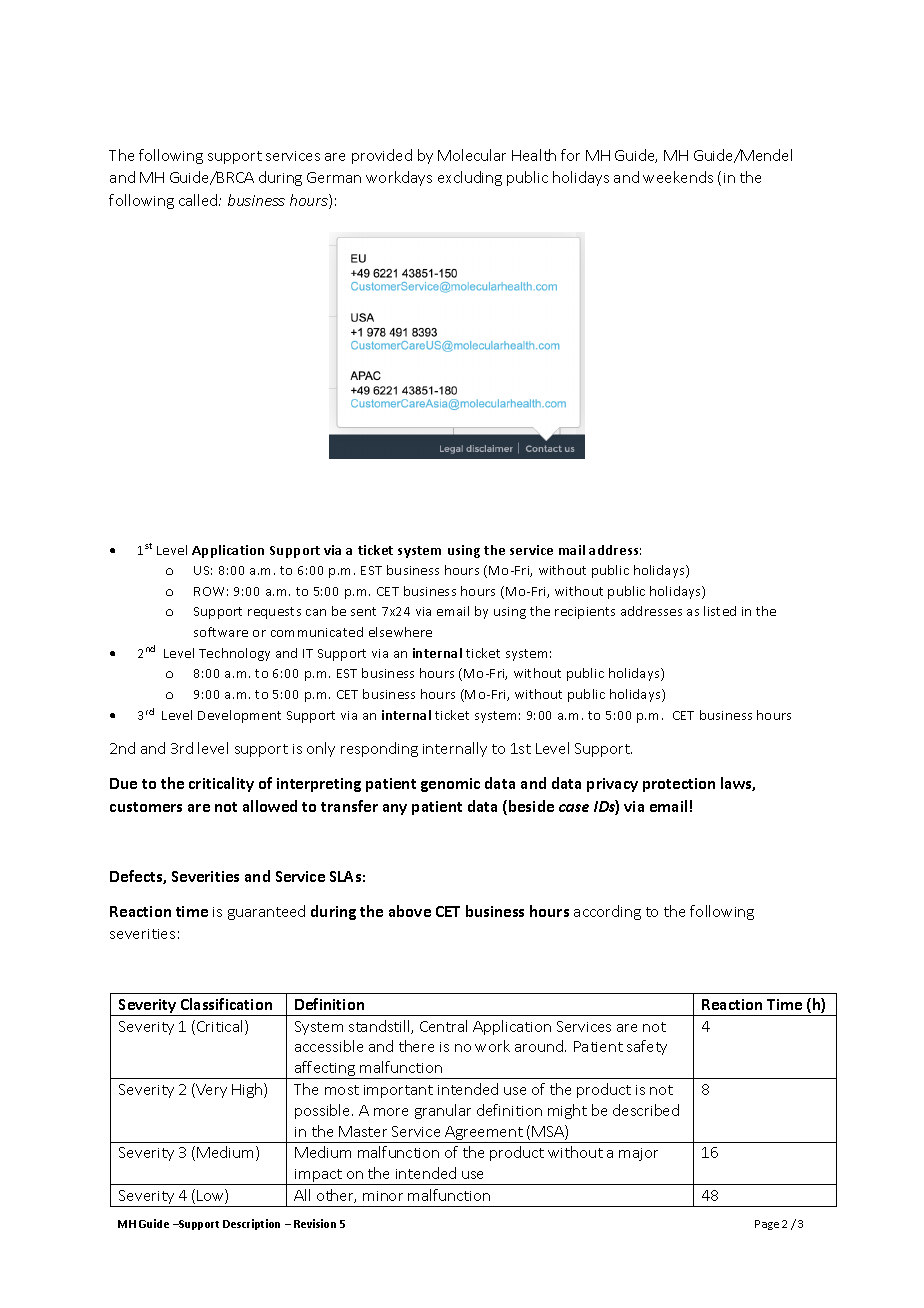  What do you see at coordinates (678, 177) in the page?
I see `weekends` at bounding box center [678, 177].
